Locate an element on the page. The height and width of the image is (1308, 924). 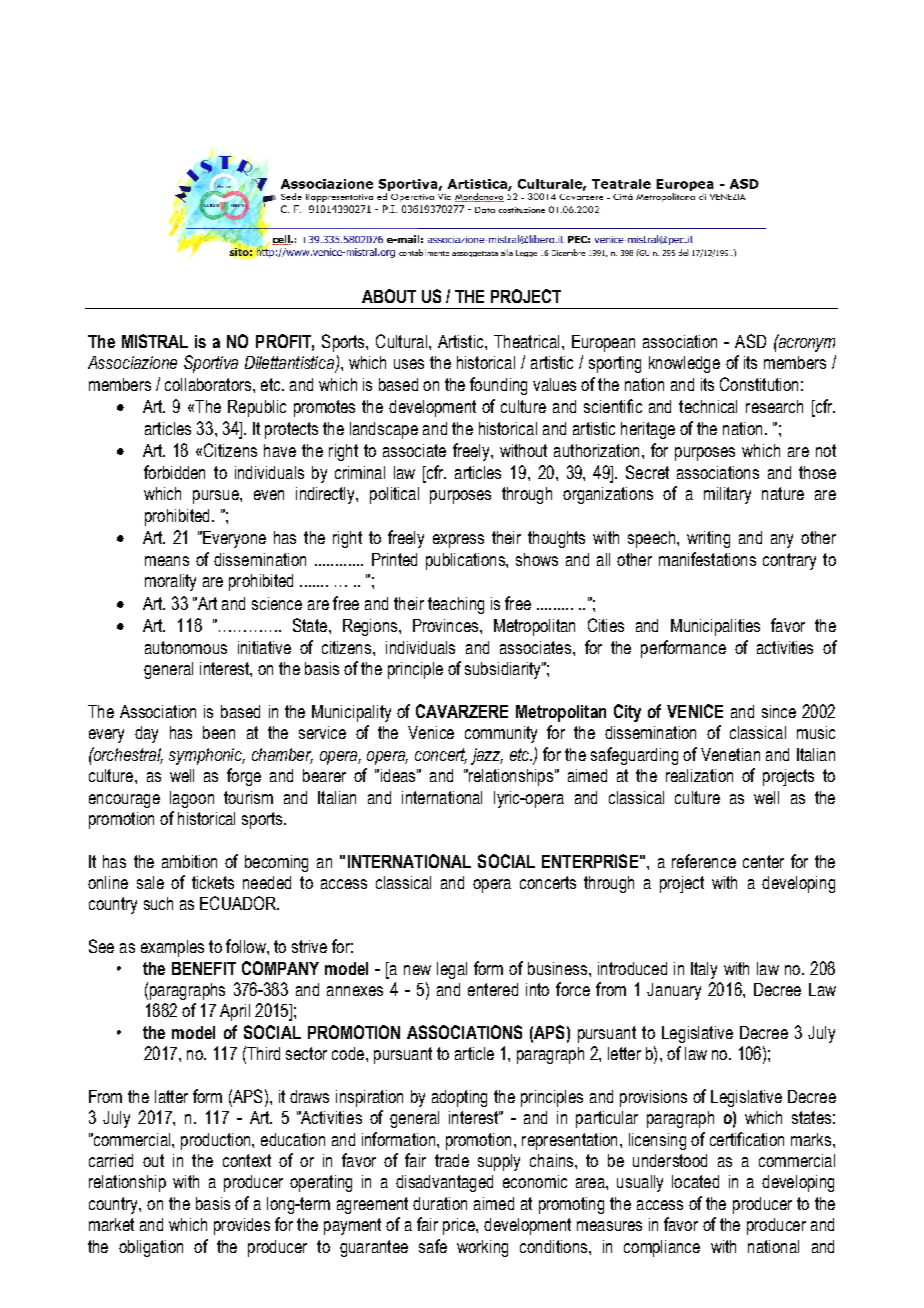
provides is located at coordinates (242, 1226).
